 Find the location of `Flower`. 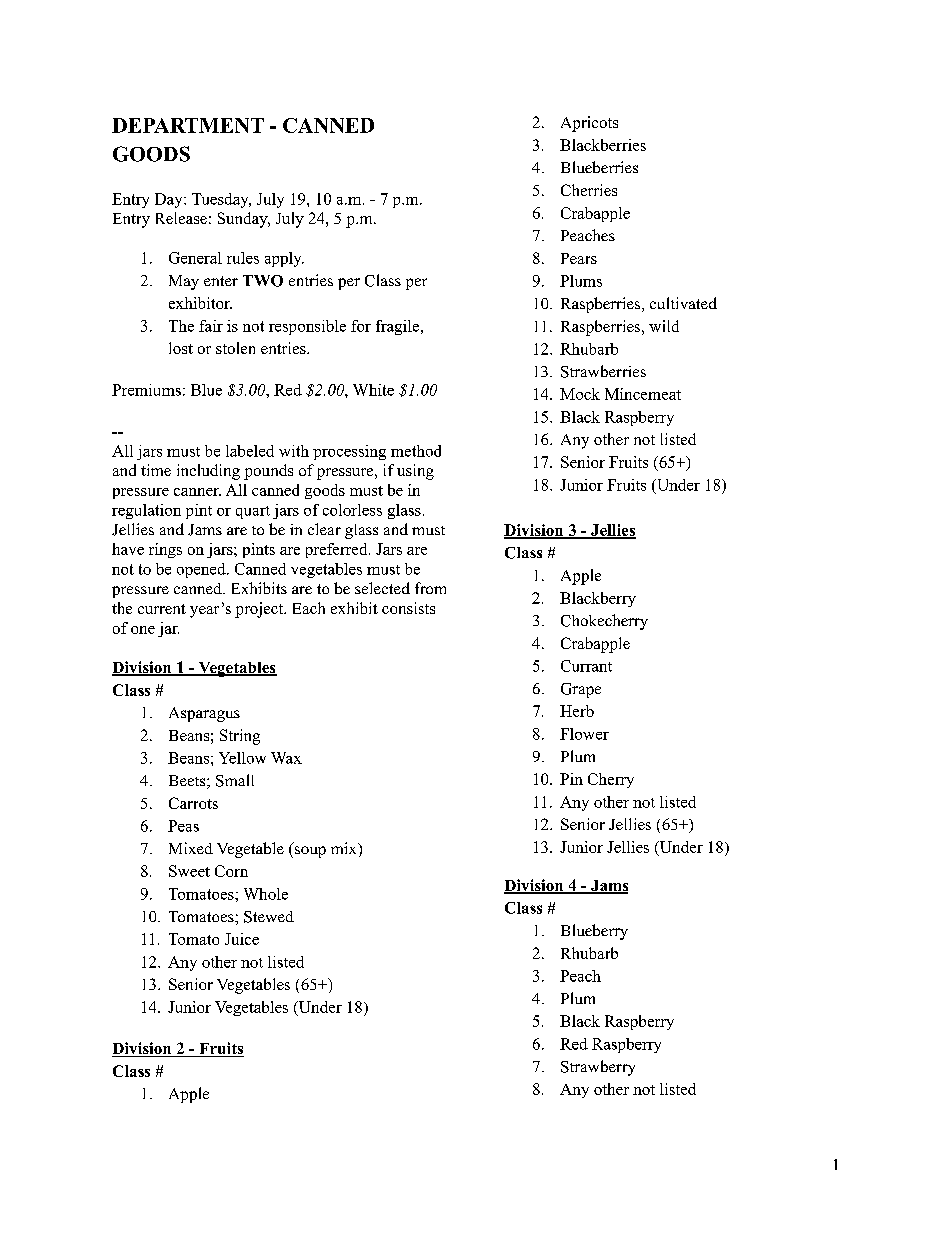

Flower is located at coordinates (584, 734).
